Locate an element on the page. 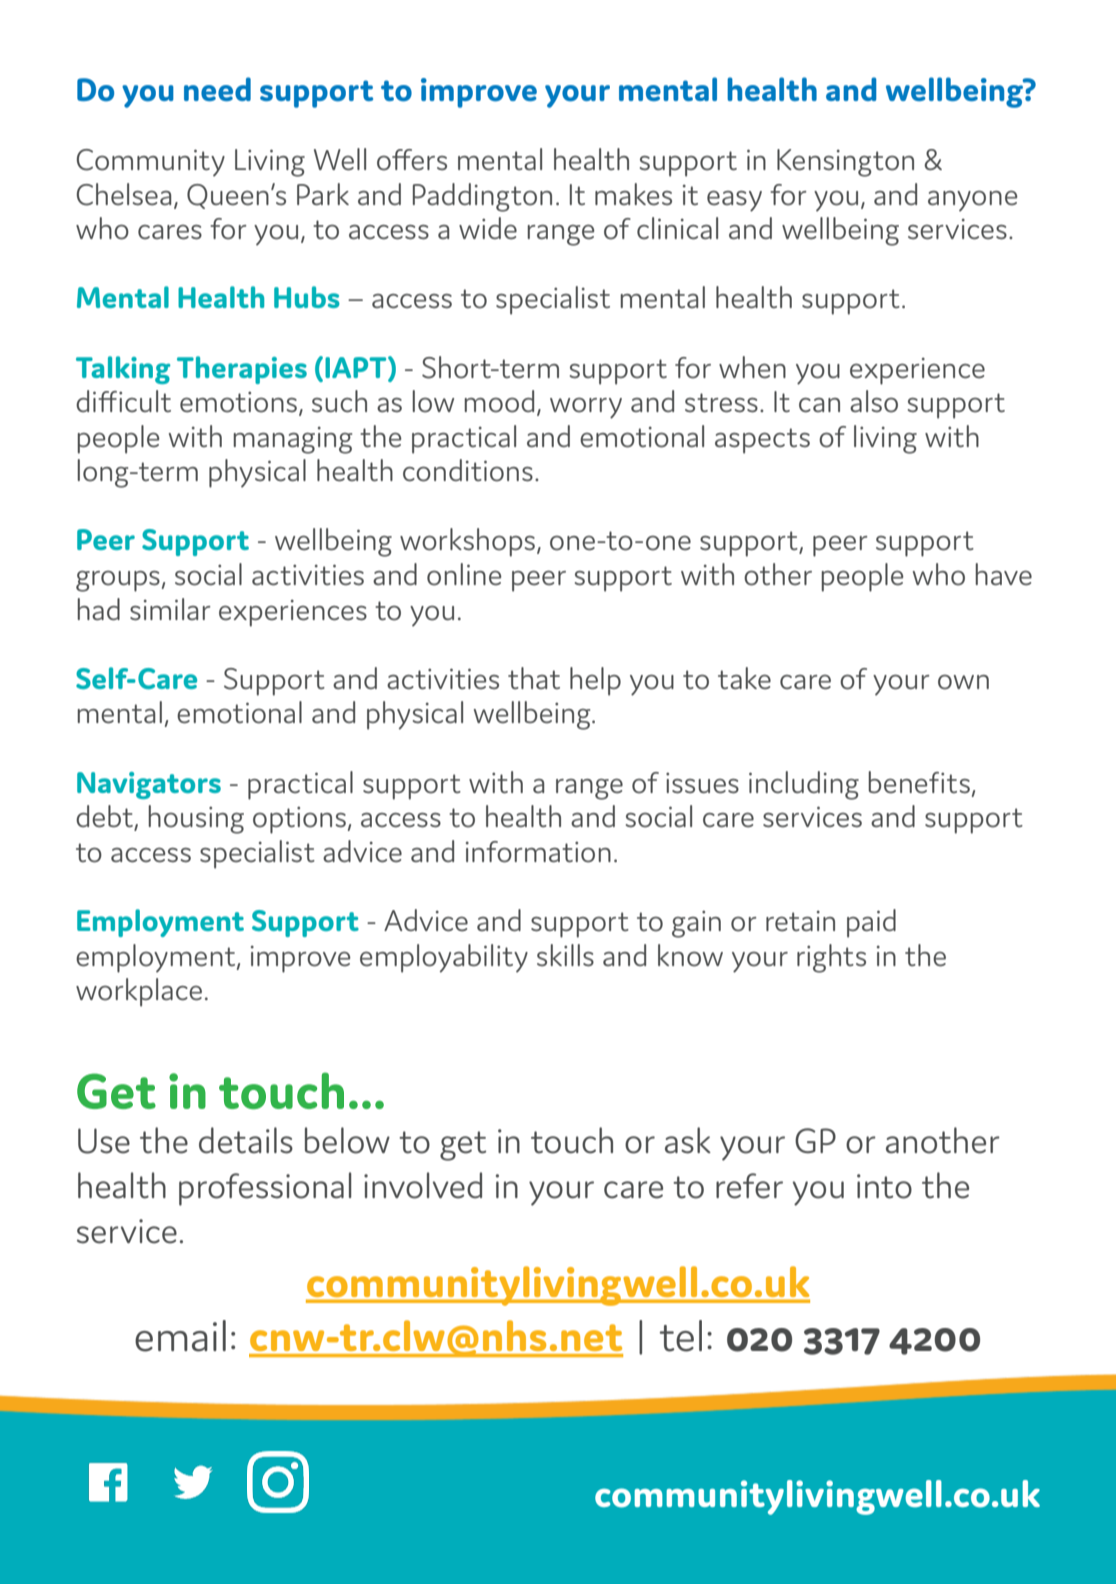 Image resolution: width=1116 pixels, height=1584 pixels. Paddington is located at coordinates (482, 197).
